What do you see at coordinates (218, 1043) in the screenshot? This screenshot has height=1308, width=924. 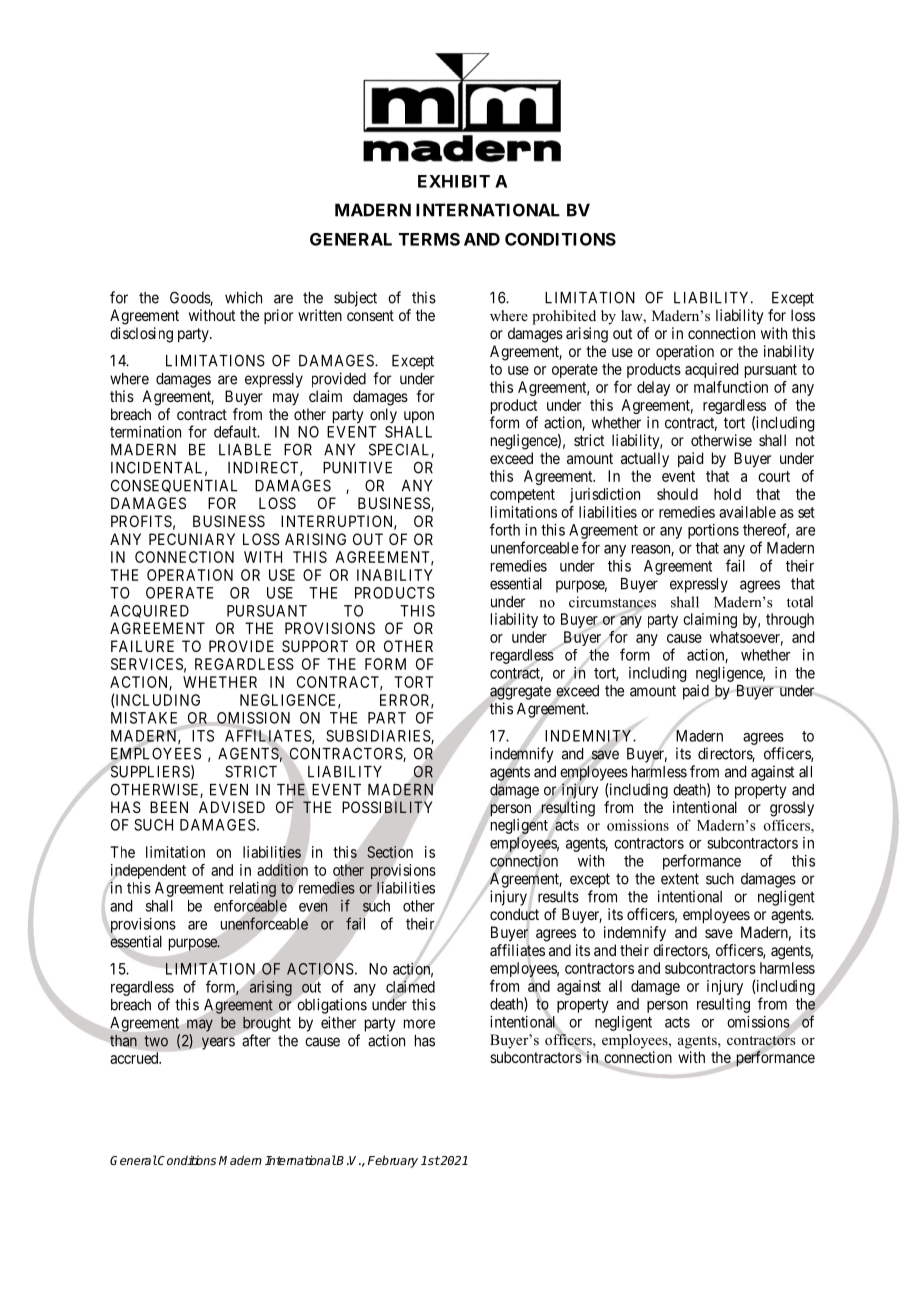 I see `years` at bounding box center [218, 1043].
